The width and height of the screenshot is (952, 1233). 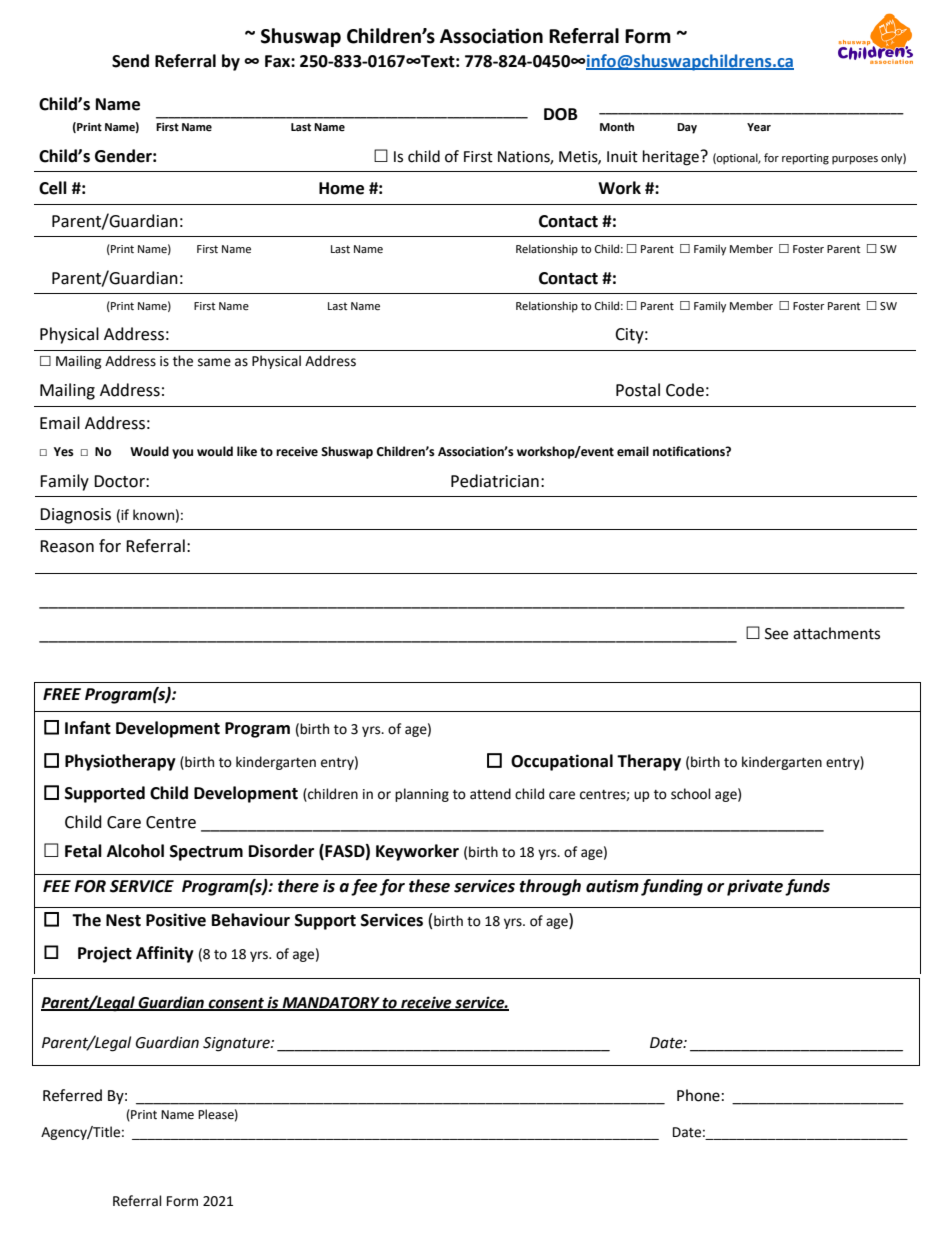 I want to click on Pediatrician, so click(x=495, y=481).
